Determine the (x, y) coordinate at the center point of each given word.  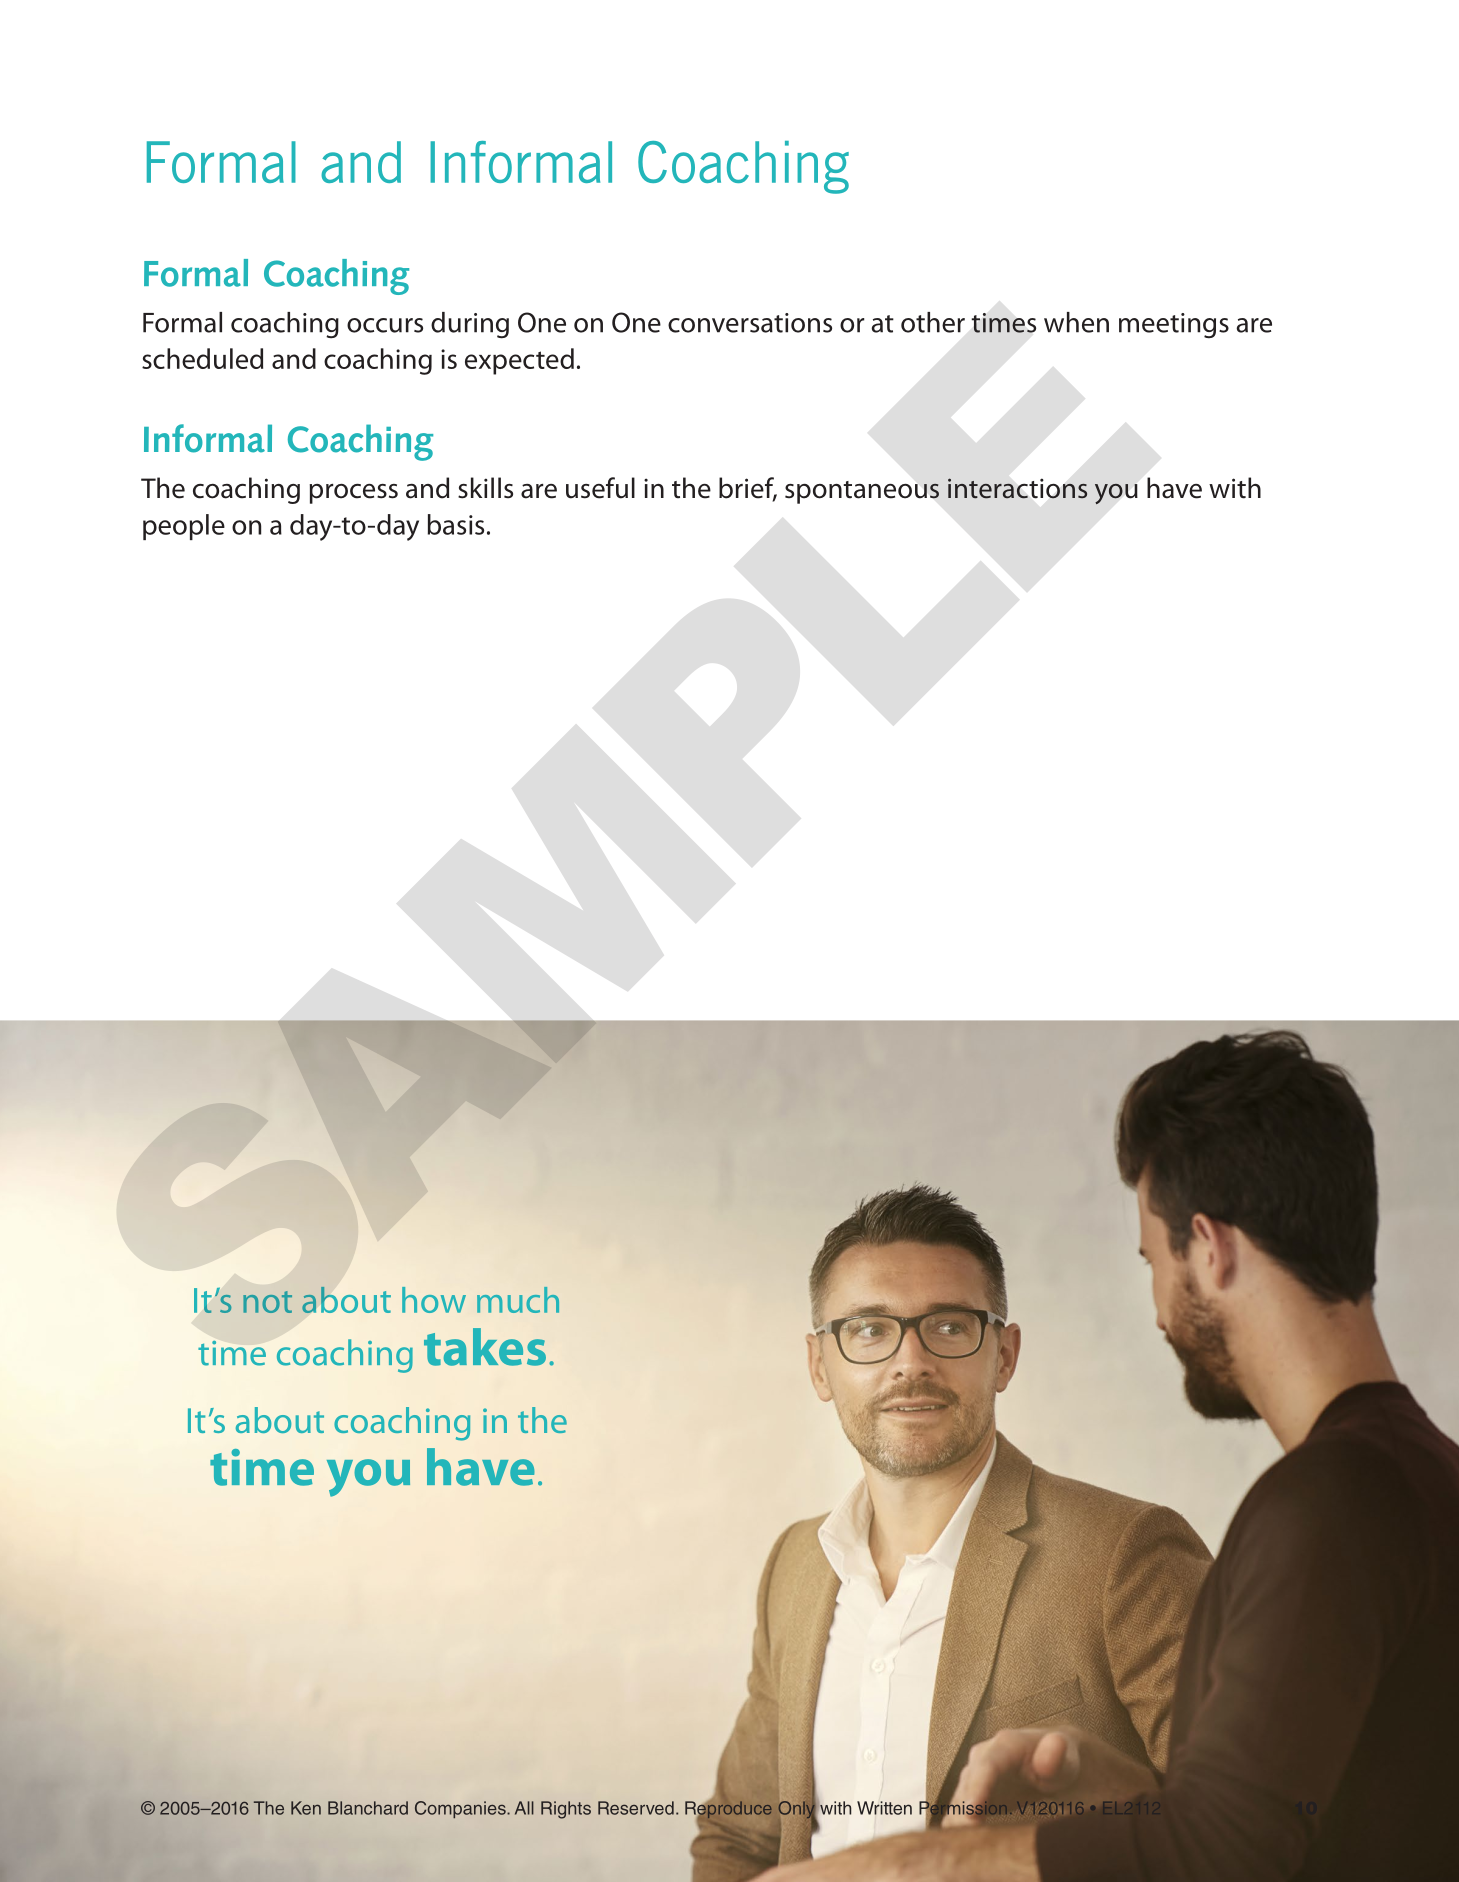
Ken (306, 1808)
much (518, 1300)
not (267, 1302)
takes (485, 1347)
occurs (385, 325)
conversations (750, 323)
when (1076, 322)
